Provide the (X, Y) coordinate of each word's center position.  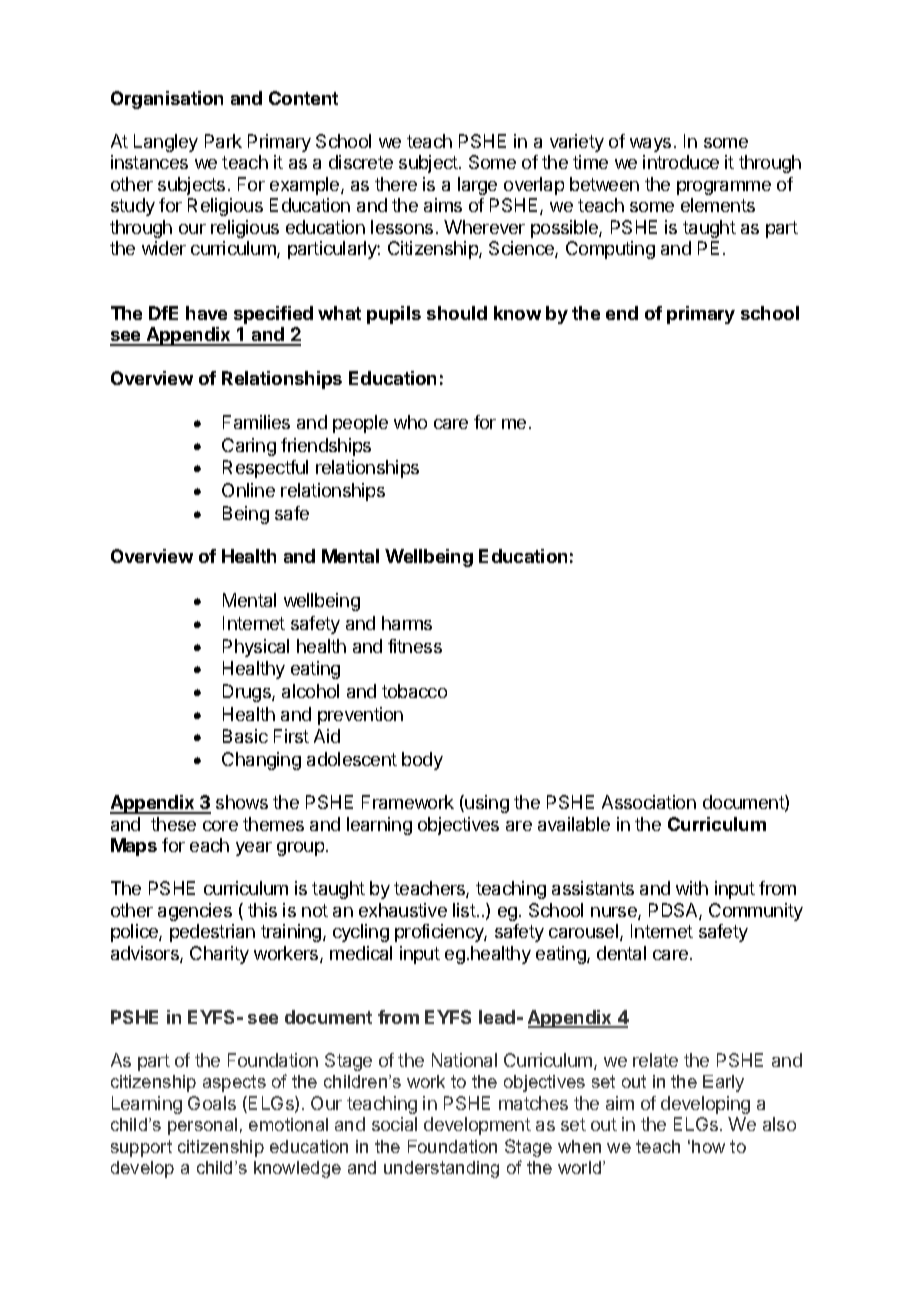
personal (202, 1126)
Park (223, 141)
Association (649, 802)
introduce (681, 162)
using (487, 804)
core (220, 826)
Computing (610, 250)
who (410, 422)
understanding (441, 1169)
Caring (249, 447)
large (477, 186)
